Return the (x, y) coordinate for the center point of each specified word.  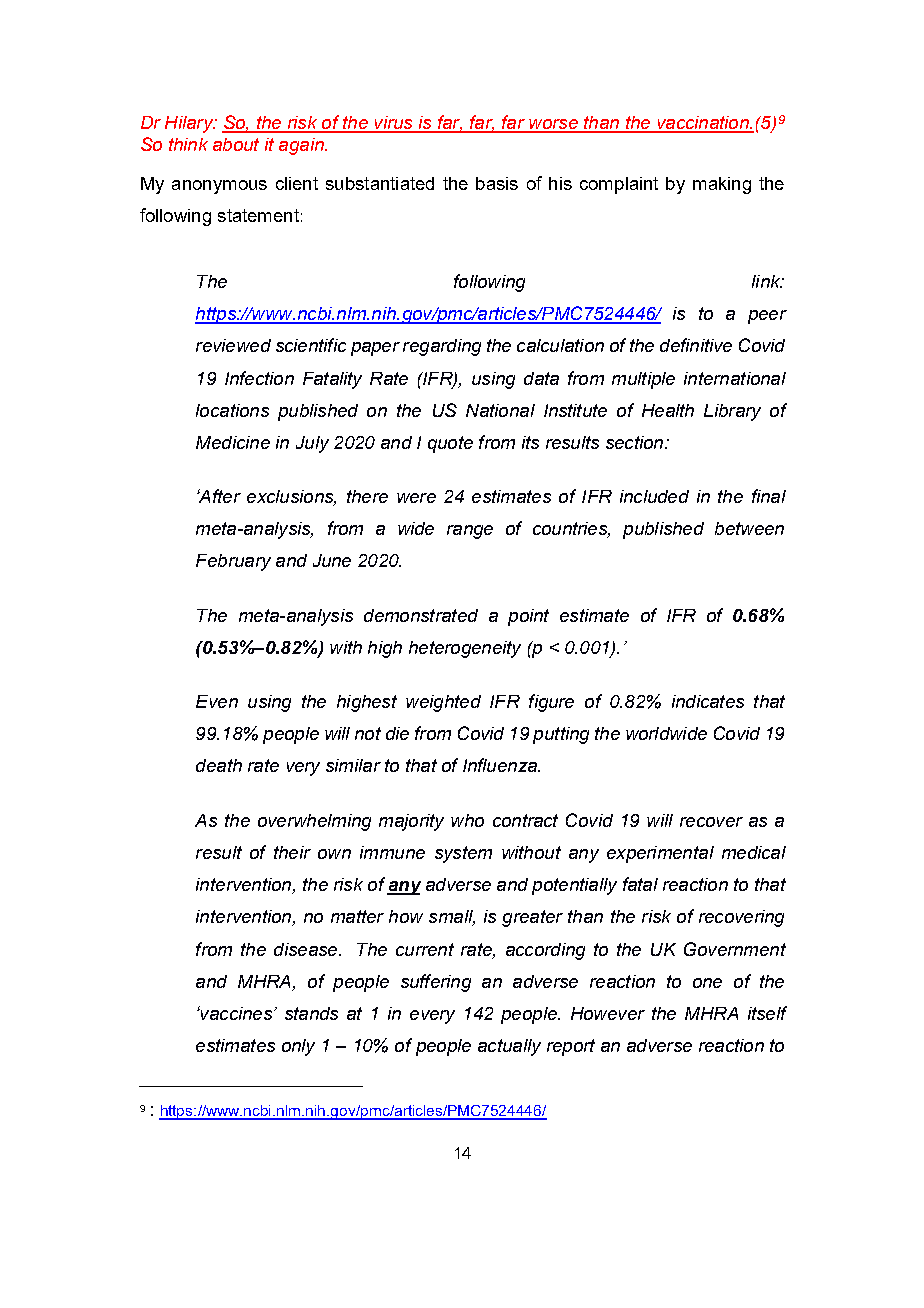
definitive (696, 345)
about (236, 144)
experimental (660, 854)
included (654, 496)
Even (217, 701)
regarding (442, 347)
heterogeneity (465, 649)
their (292, 852)
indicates (708, 701)
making (722, 185)
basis (497, 183)
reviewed (233, 345)
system (463, 854)
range (470, 532)
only (298, 1047)
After (219, 496)
